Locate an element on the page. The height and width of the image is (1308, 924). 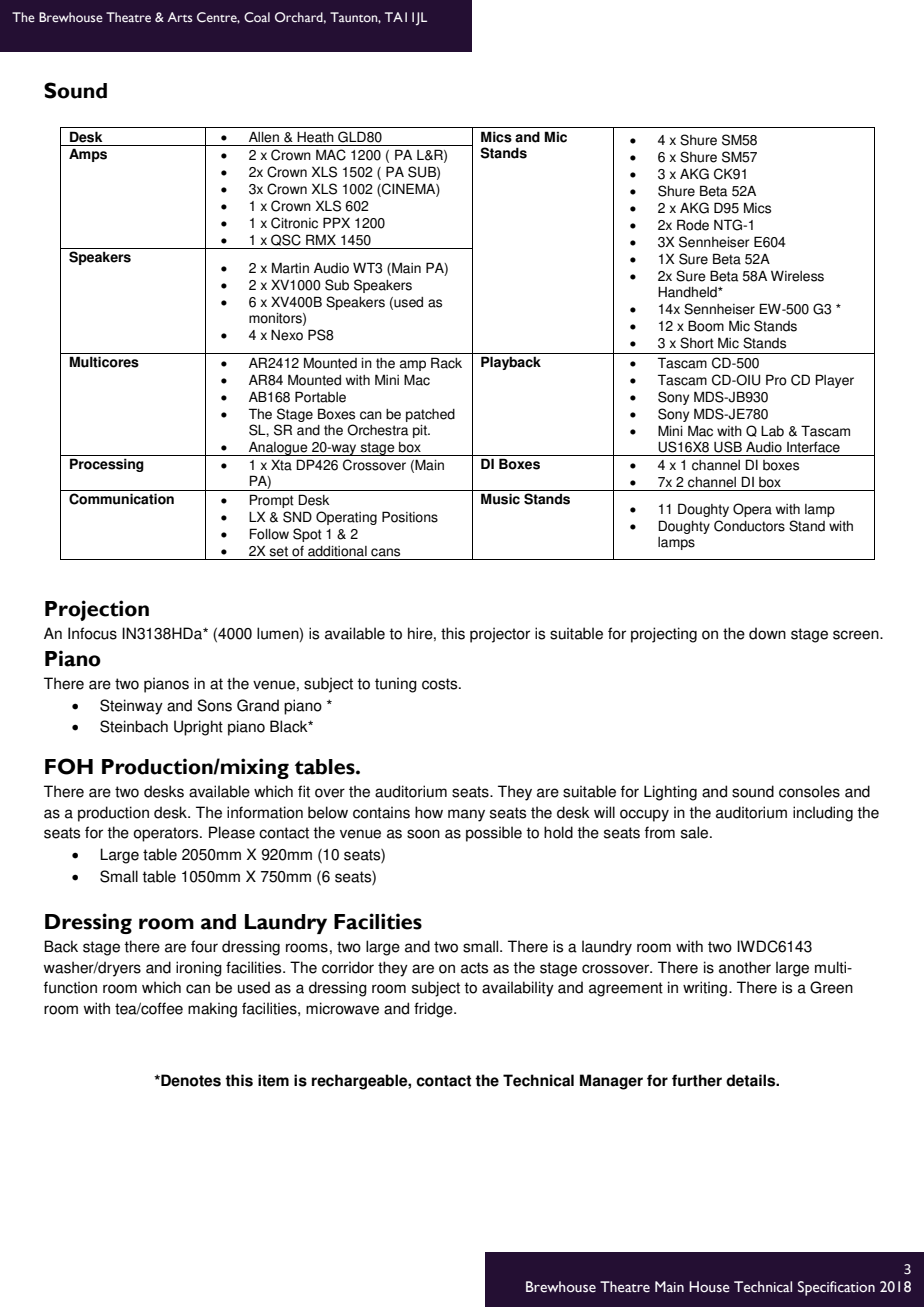
down is located at coordinates (767, 633).
